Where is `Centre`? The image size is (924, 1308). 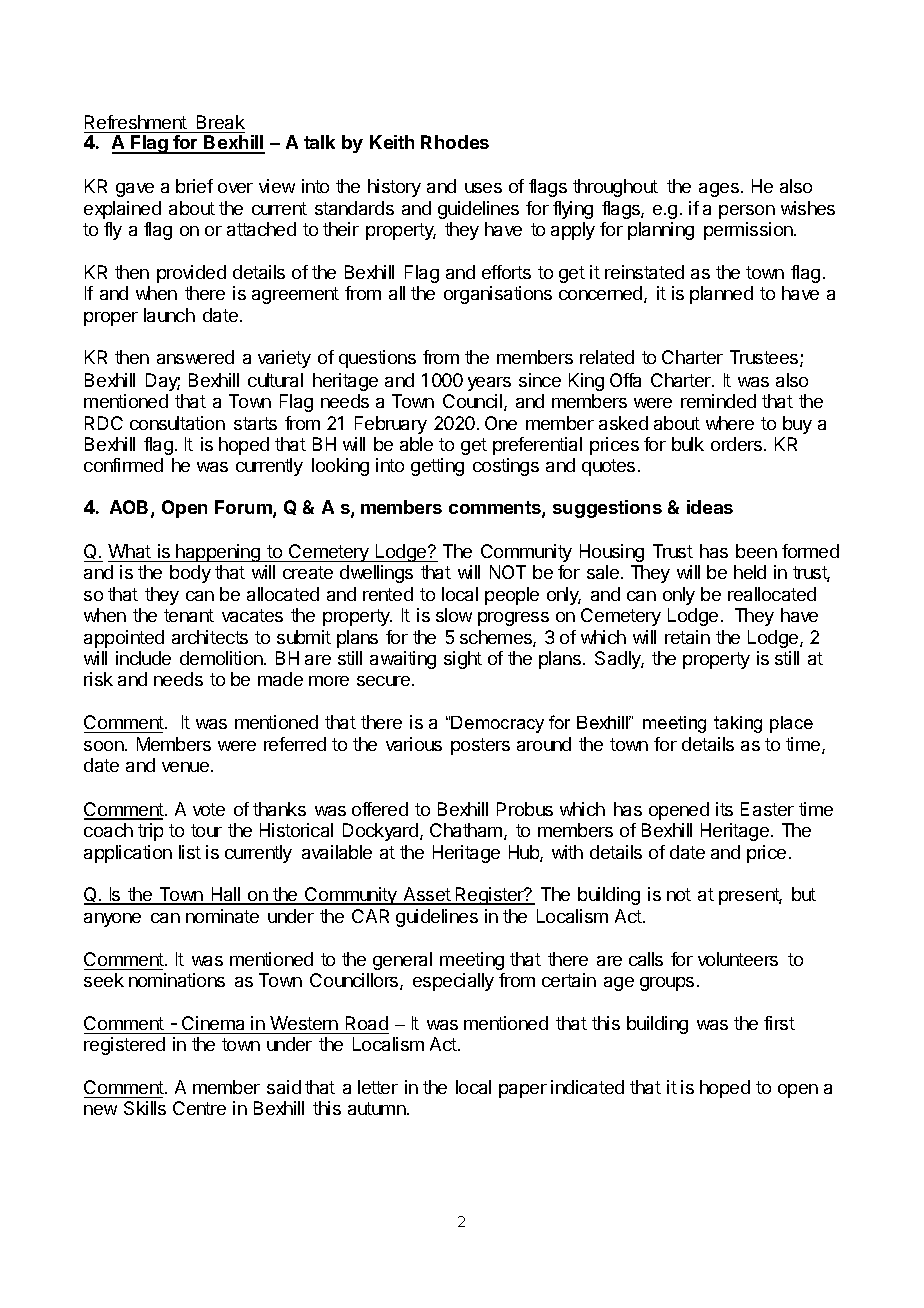 Centre is located at coordinates (199, 1108).
